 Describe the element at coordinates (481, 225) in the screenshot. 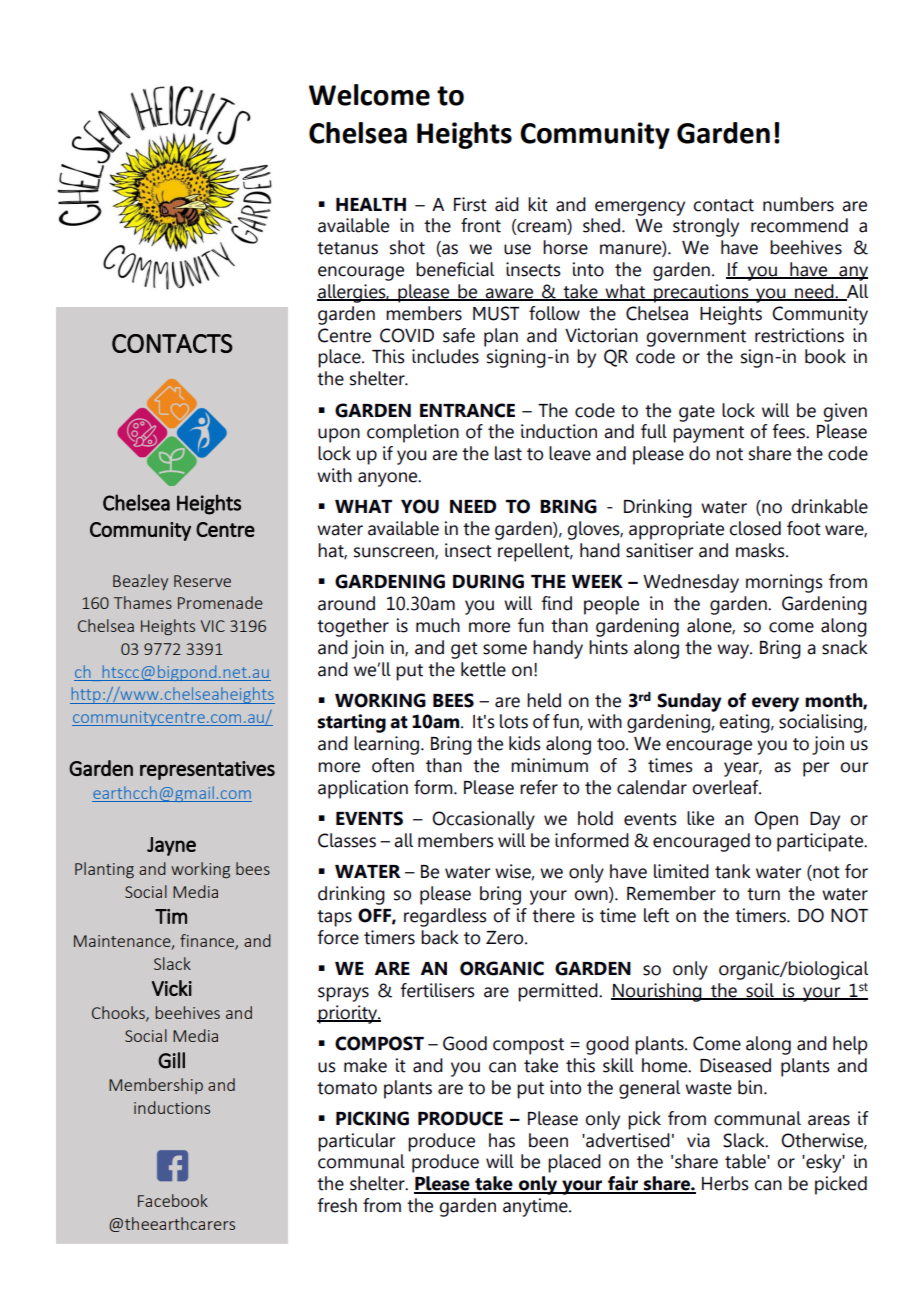

I see `front` at that location.
